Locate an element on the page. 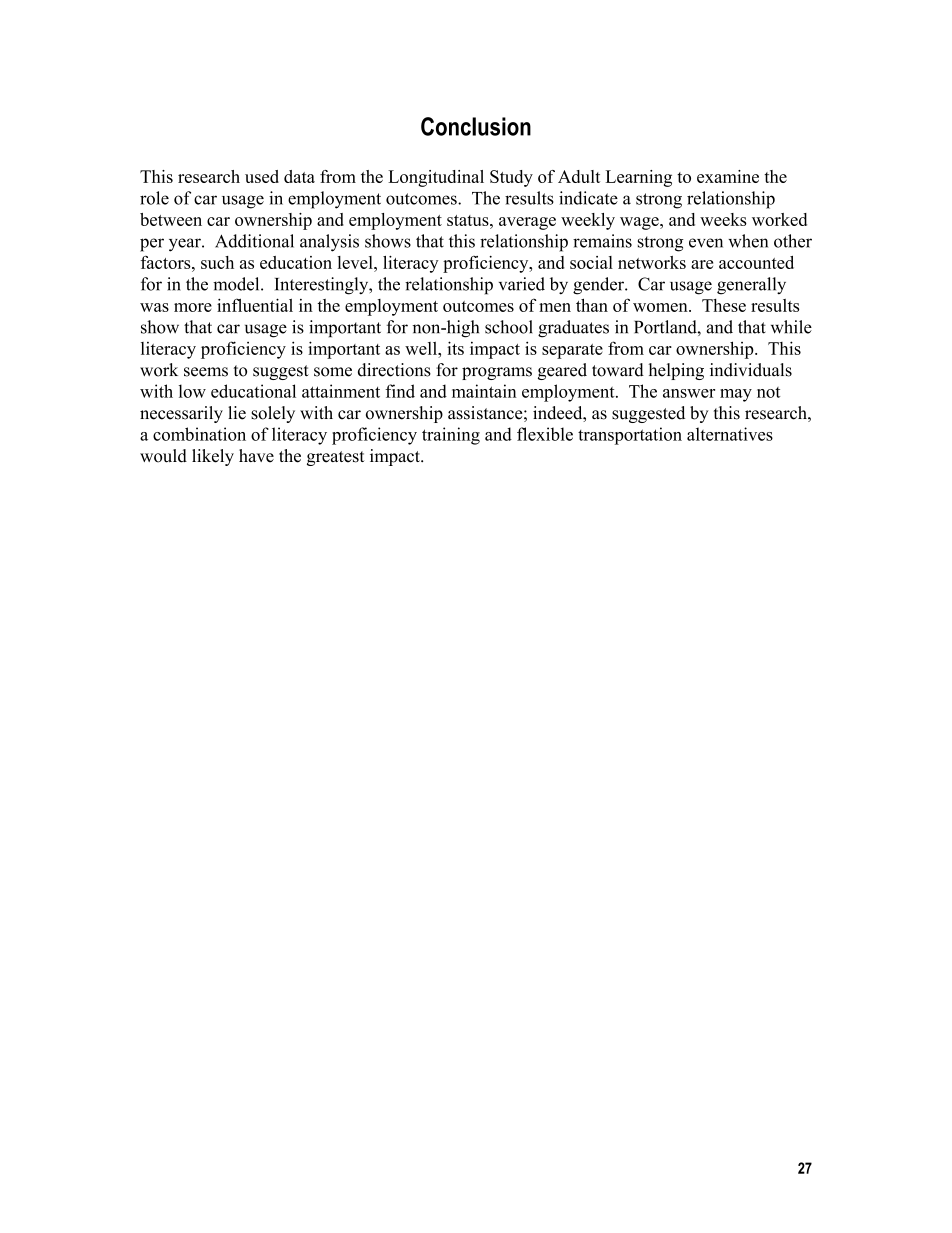 The image size is (952, 1233). Conclusion is located at coordinates (476, 126).
